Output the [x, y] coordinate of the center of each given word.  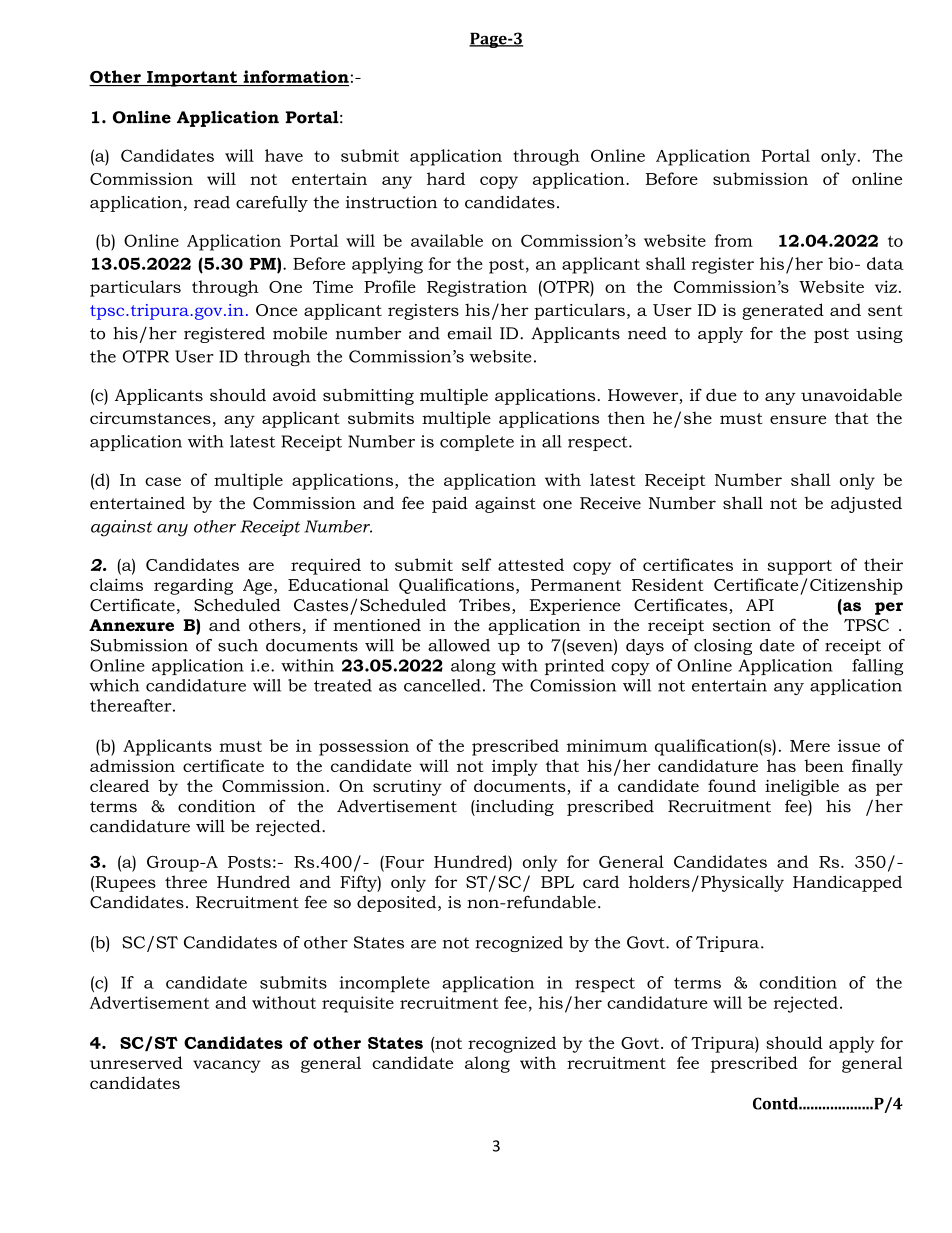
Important [192, 79]
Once [276, 310]
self [476, 564]
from [734, 240]
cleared [119, 785]
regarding [193, 586]
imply [515, 767]
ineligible [802, 787]
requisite [358, 1004]
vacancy [227, 1066]
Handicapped [847, 883]
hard [446, 178]
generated [783, 311]
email [470, 333]
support [799, 567]
